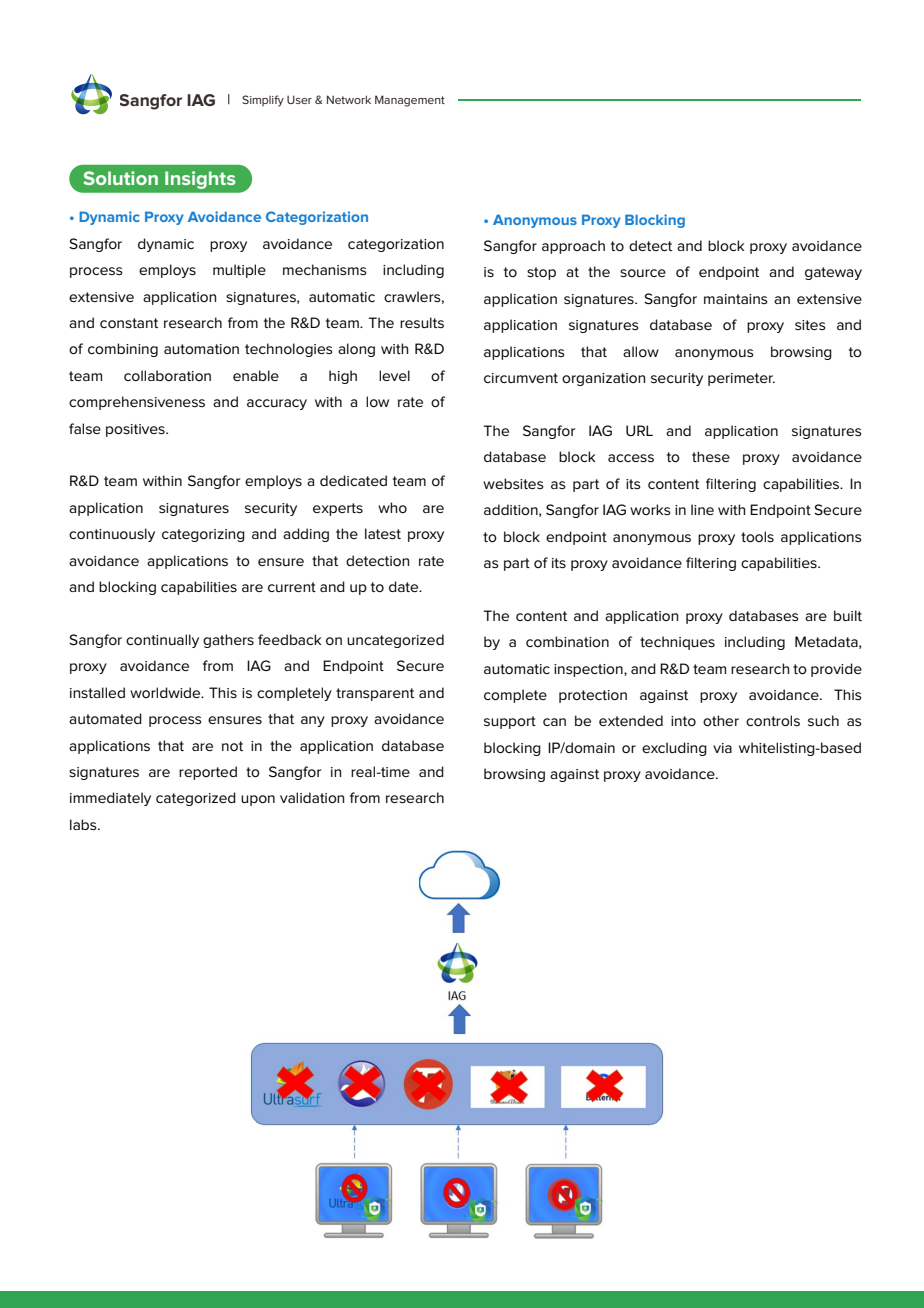 The height and width of the screenshot is (1308, 924). Describe the element at coordinates (110, 799) in the screenshot. I see `immediately` at that location.
